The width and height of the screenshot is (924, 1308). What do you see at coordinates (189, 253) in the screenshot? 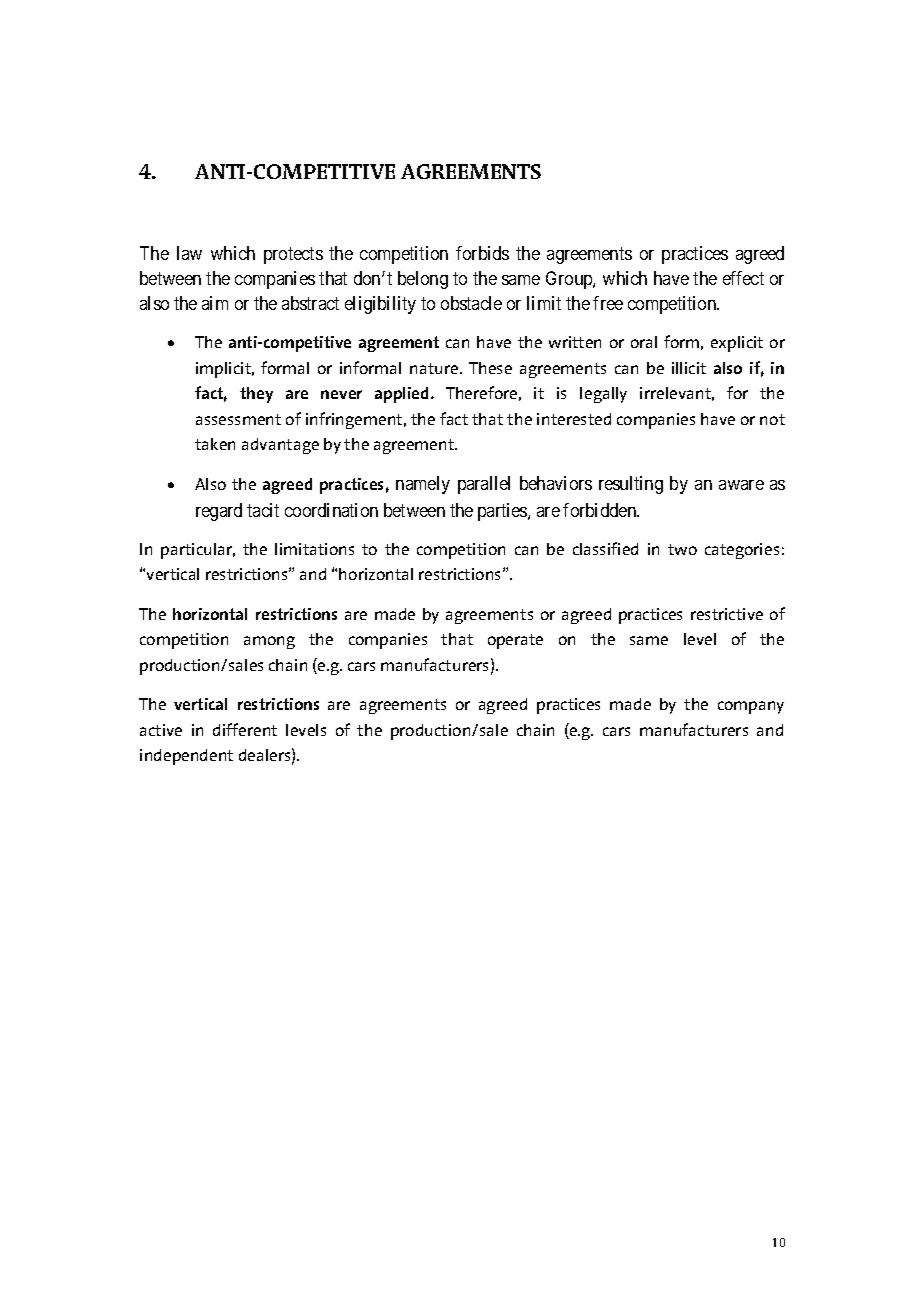
I see `law` at bounding box center [189, 253].
